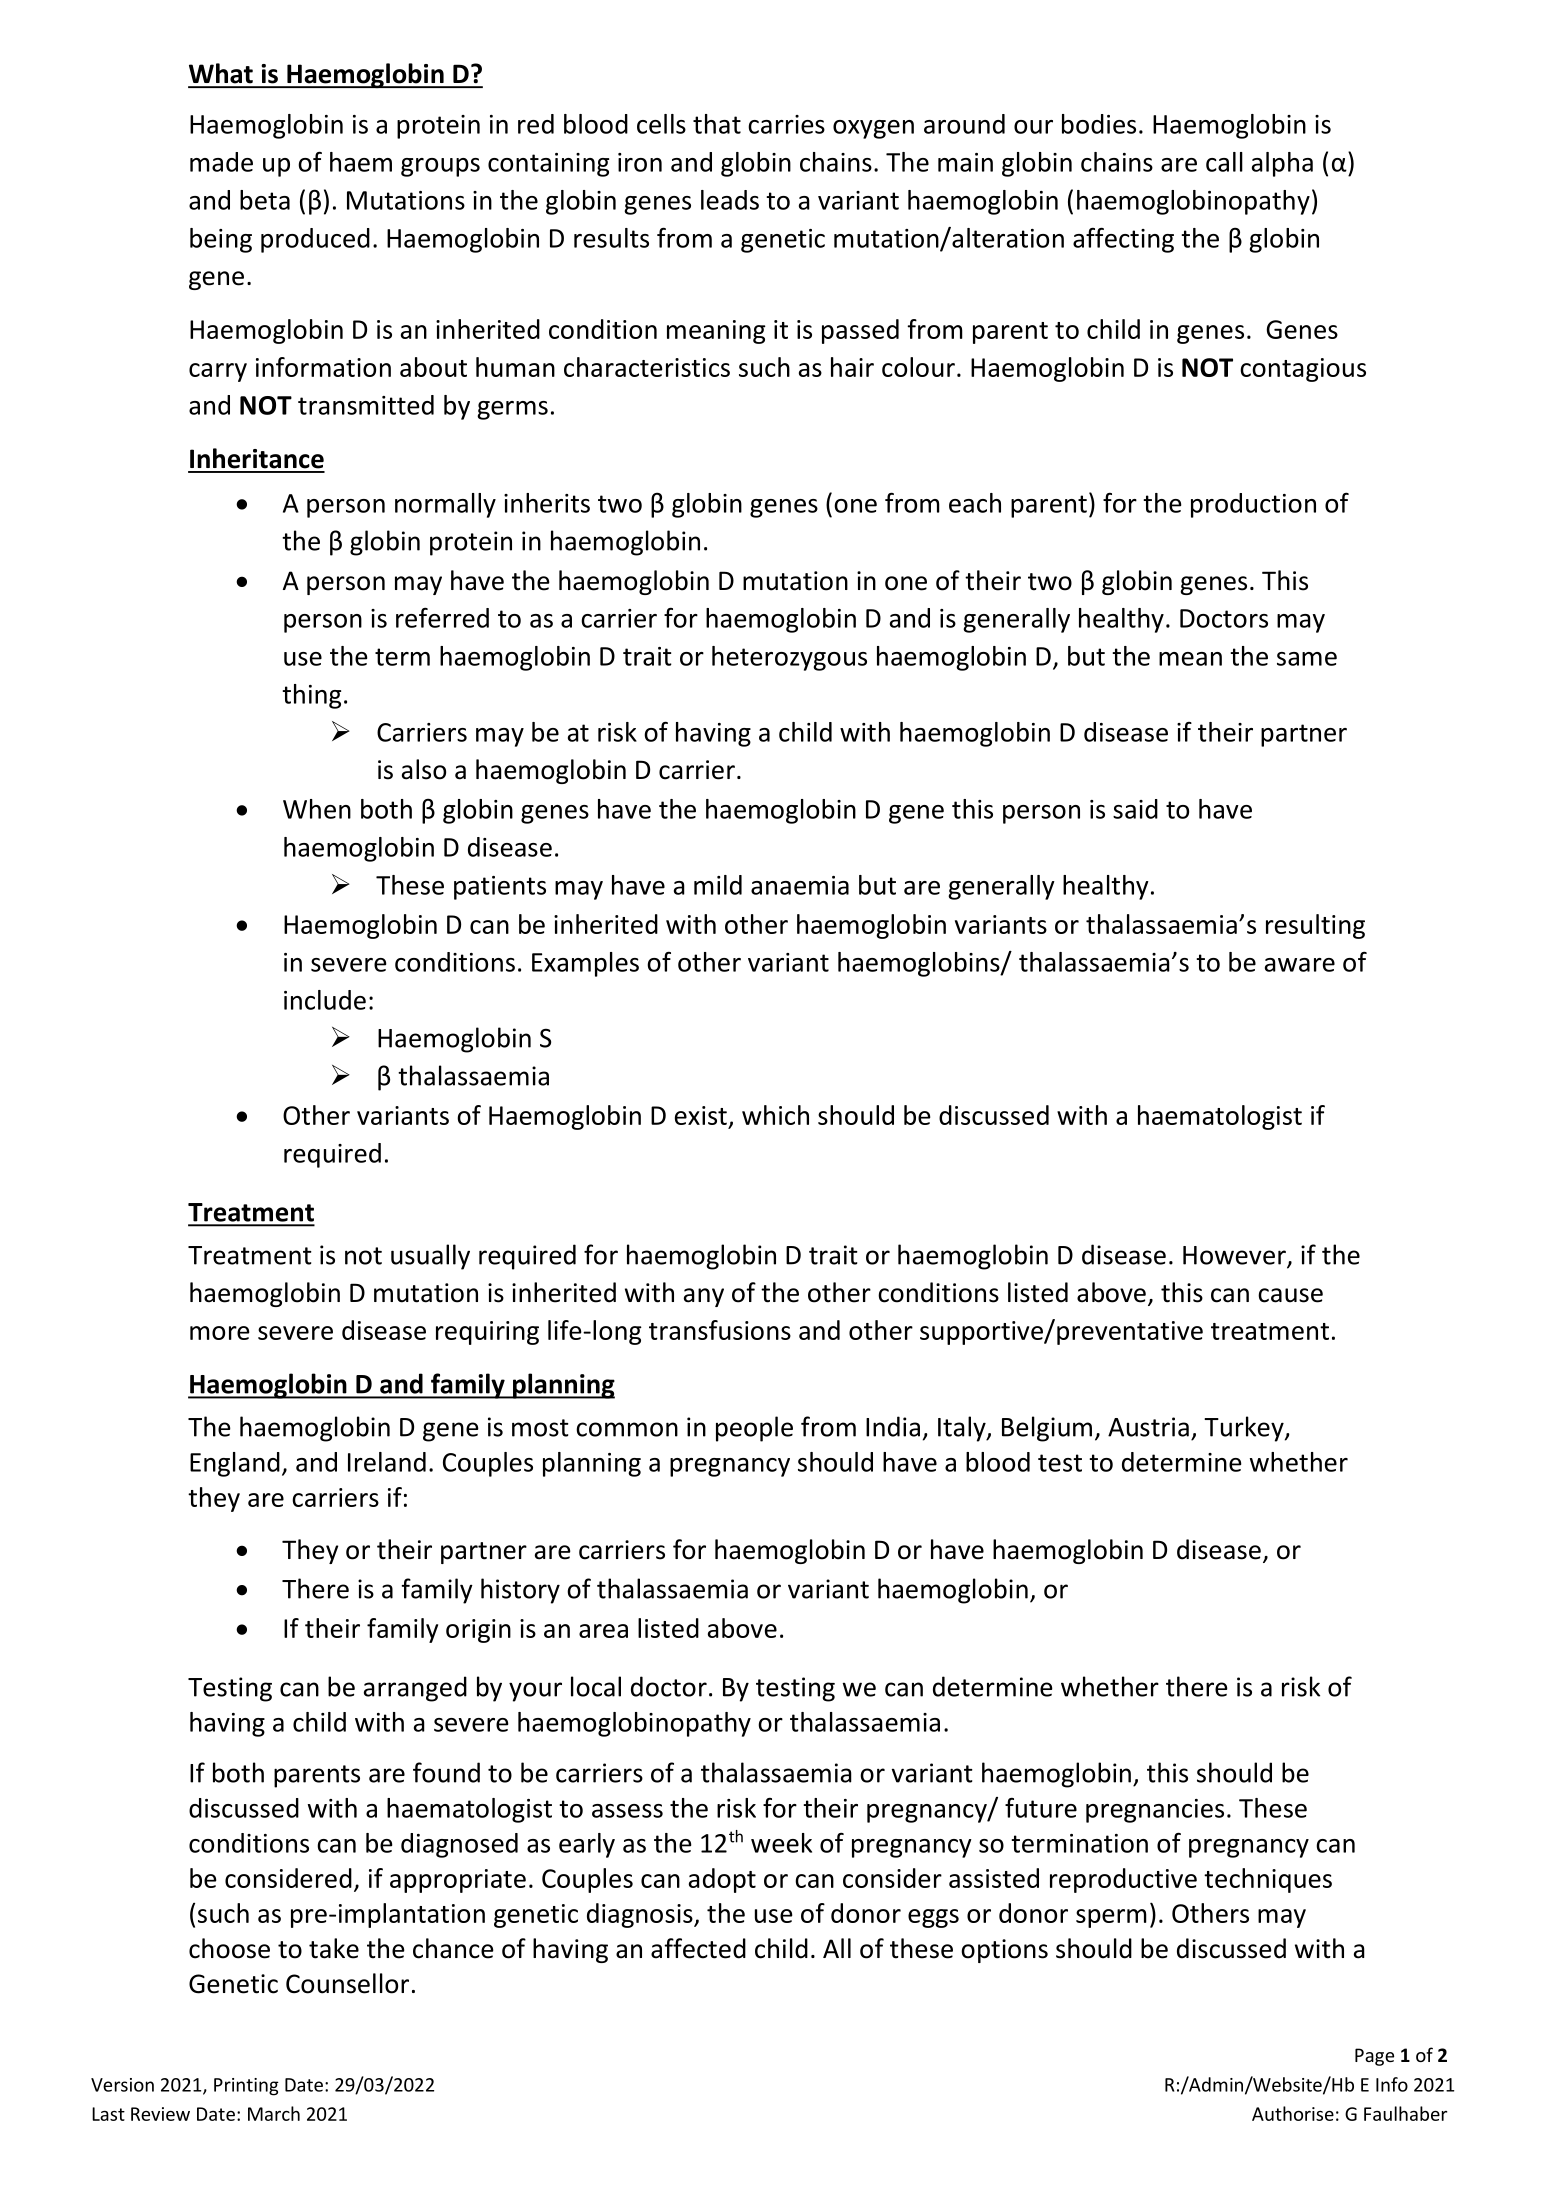  What do you see at coordinates (730, 200) in the image?
I see `leads` at bounding box center [730, 200].
